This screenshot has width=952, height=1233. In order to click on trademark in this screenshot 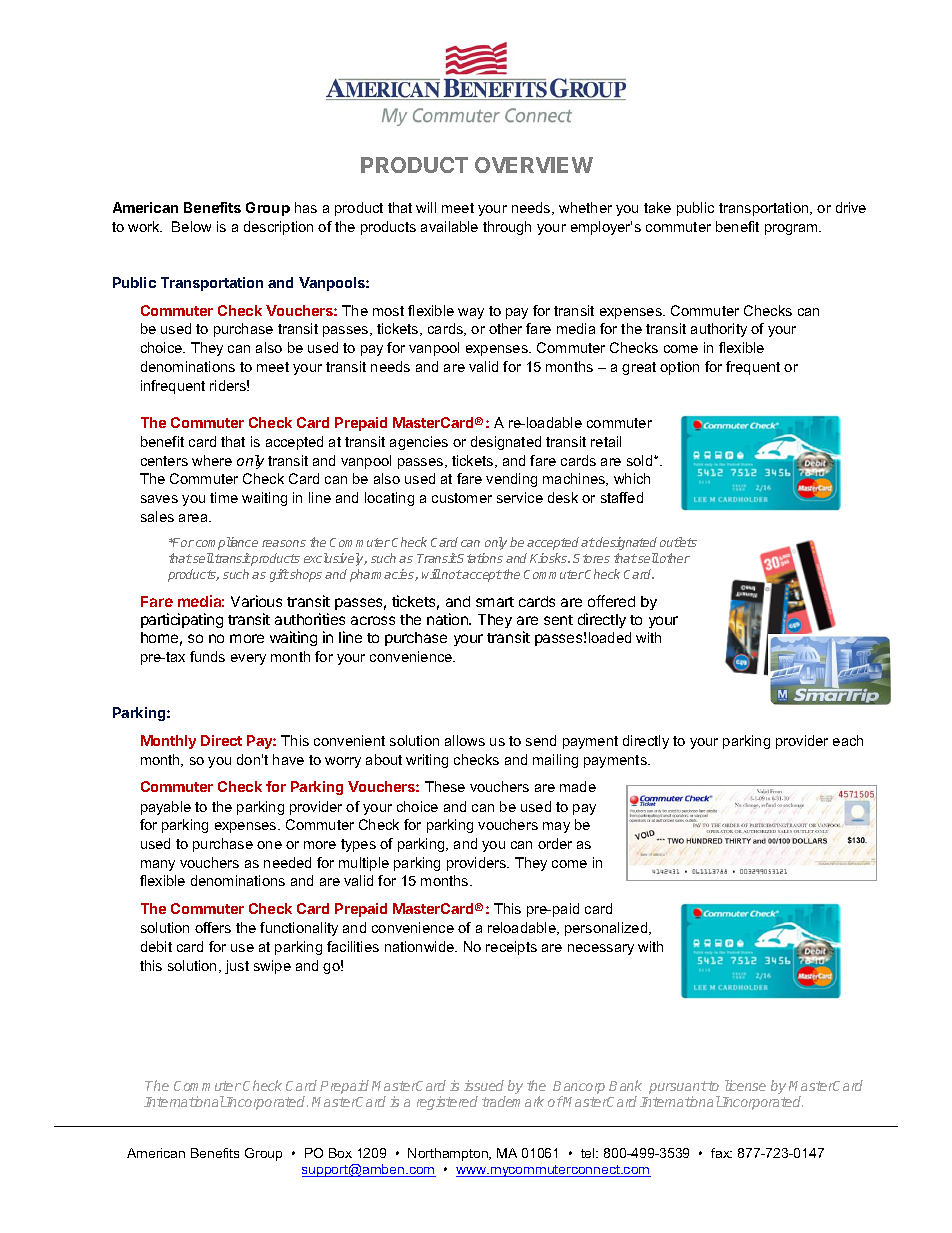, I will do `click(513, 1101)`.
